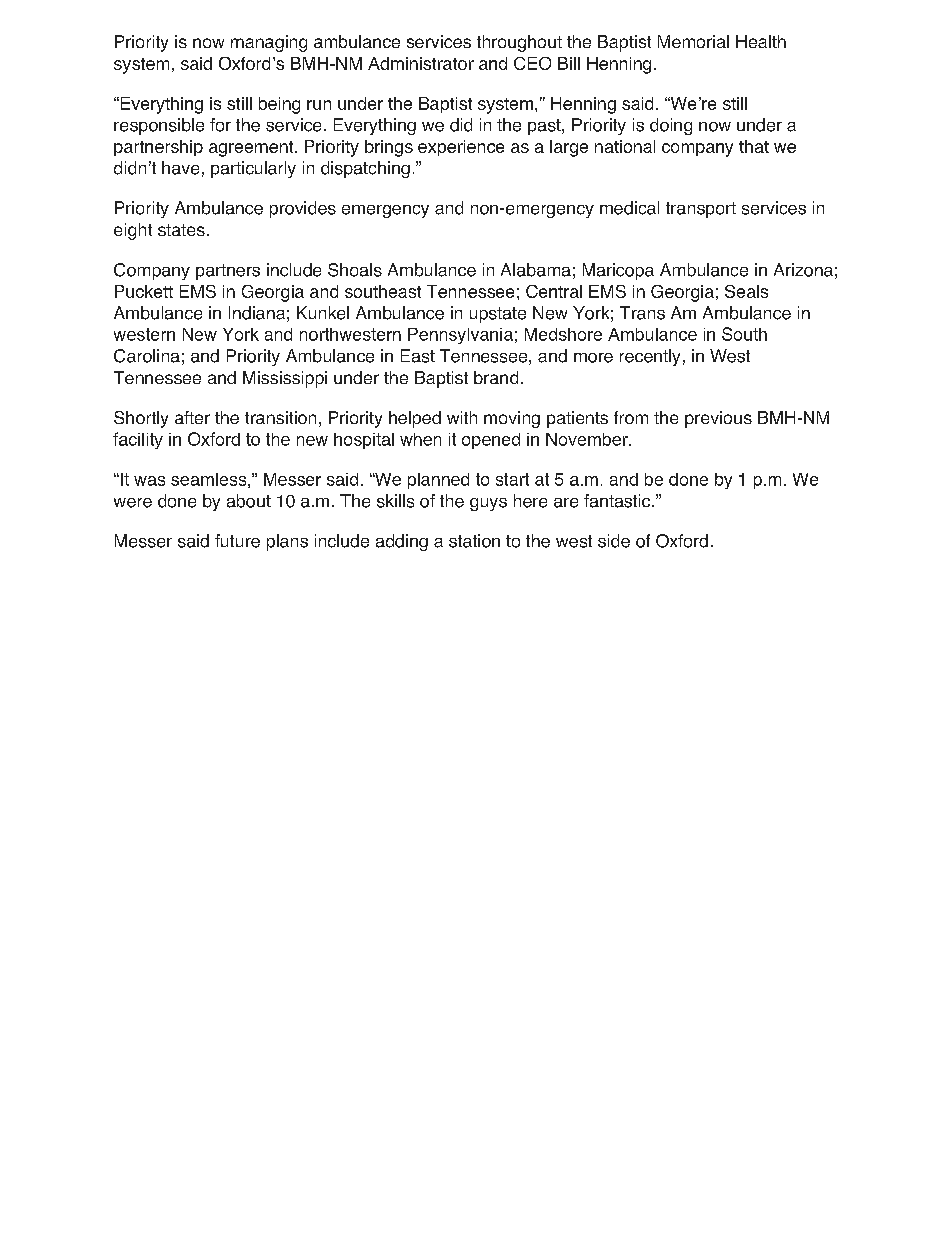 This screenshot has width=952, height=1233. What do you see at coordinates (421, 63) in the screenshot?
I see `Administrator` at bounding box center [421, 63].
